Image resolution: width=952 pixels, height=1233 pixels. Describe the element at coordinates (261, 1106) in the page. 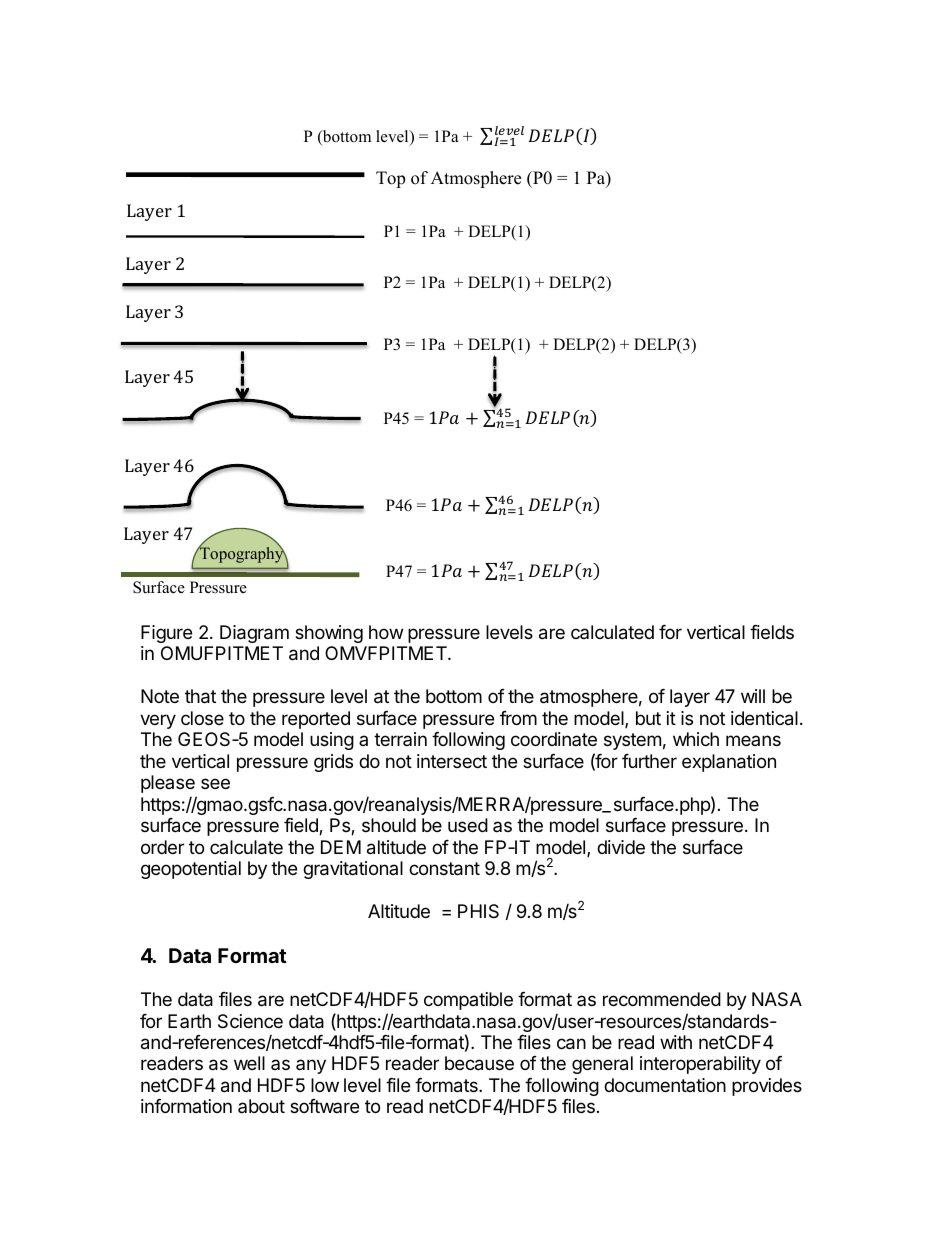

I see `about` at that location.
